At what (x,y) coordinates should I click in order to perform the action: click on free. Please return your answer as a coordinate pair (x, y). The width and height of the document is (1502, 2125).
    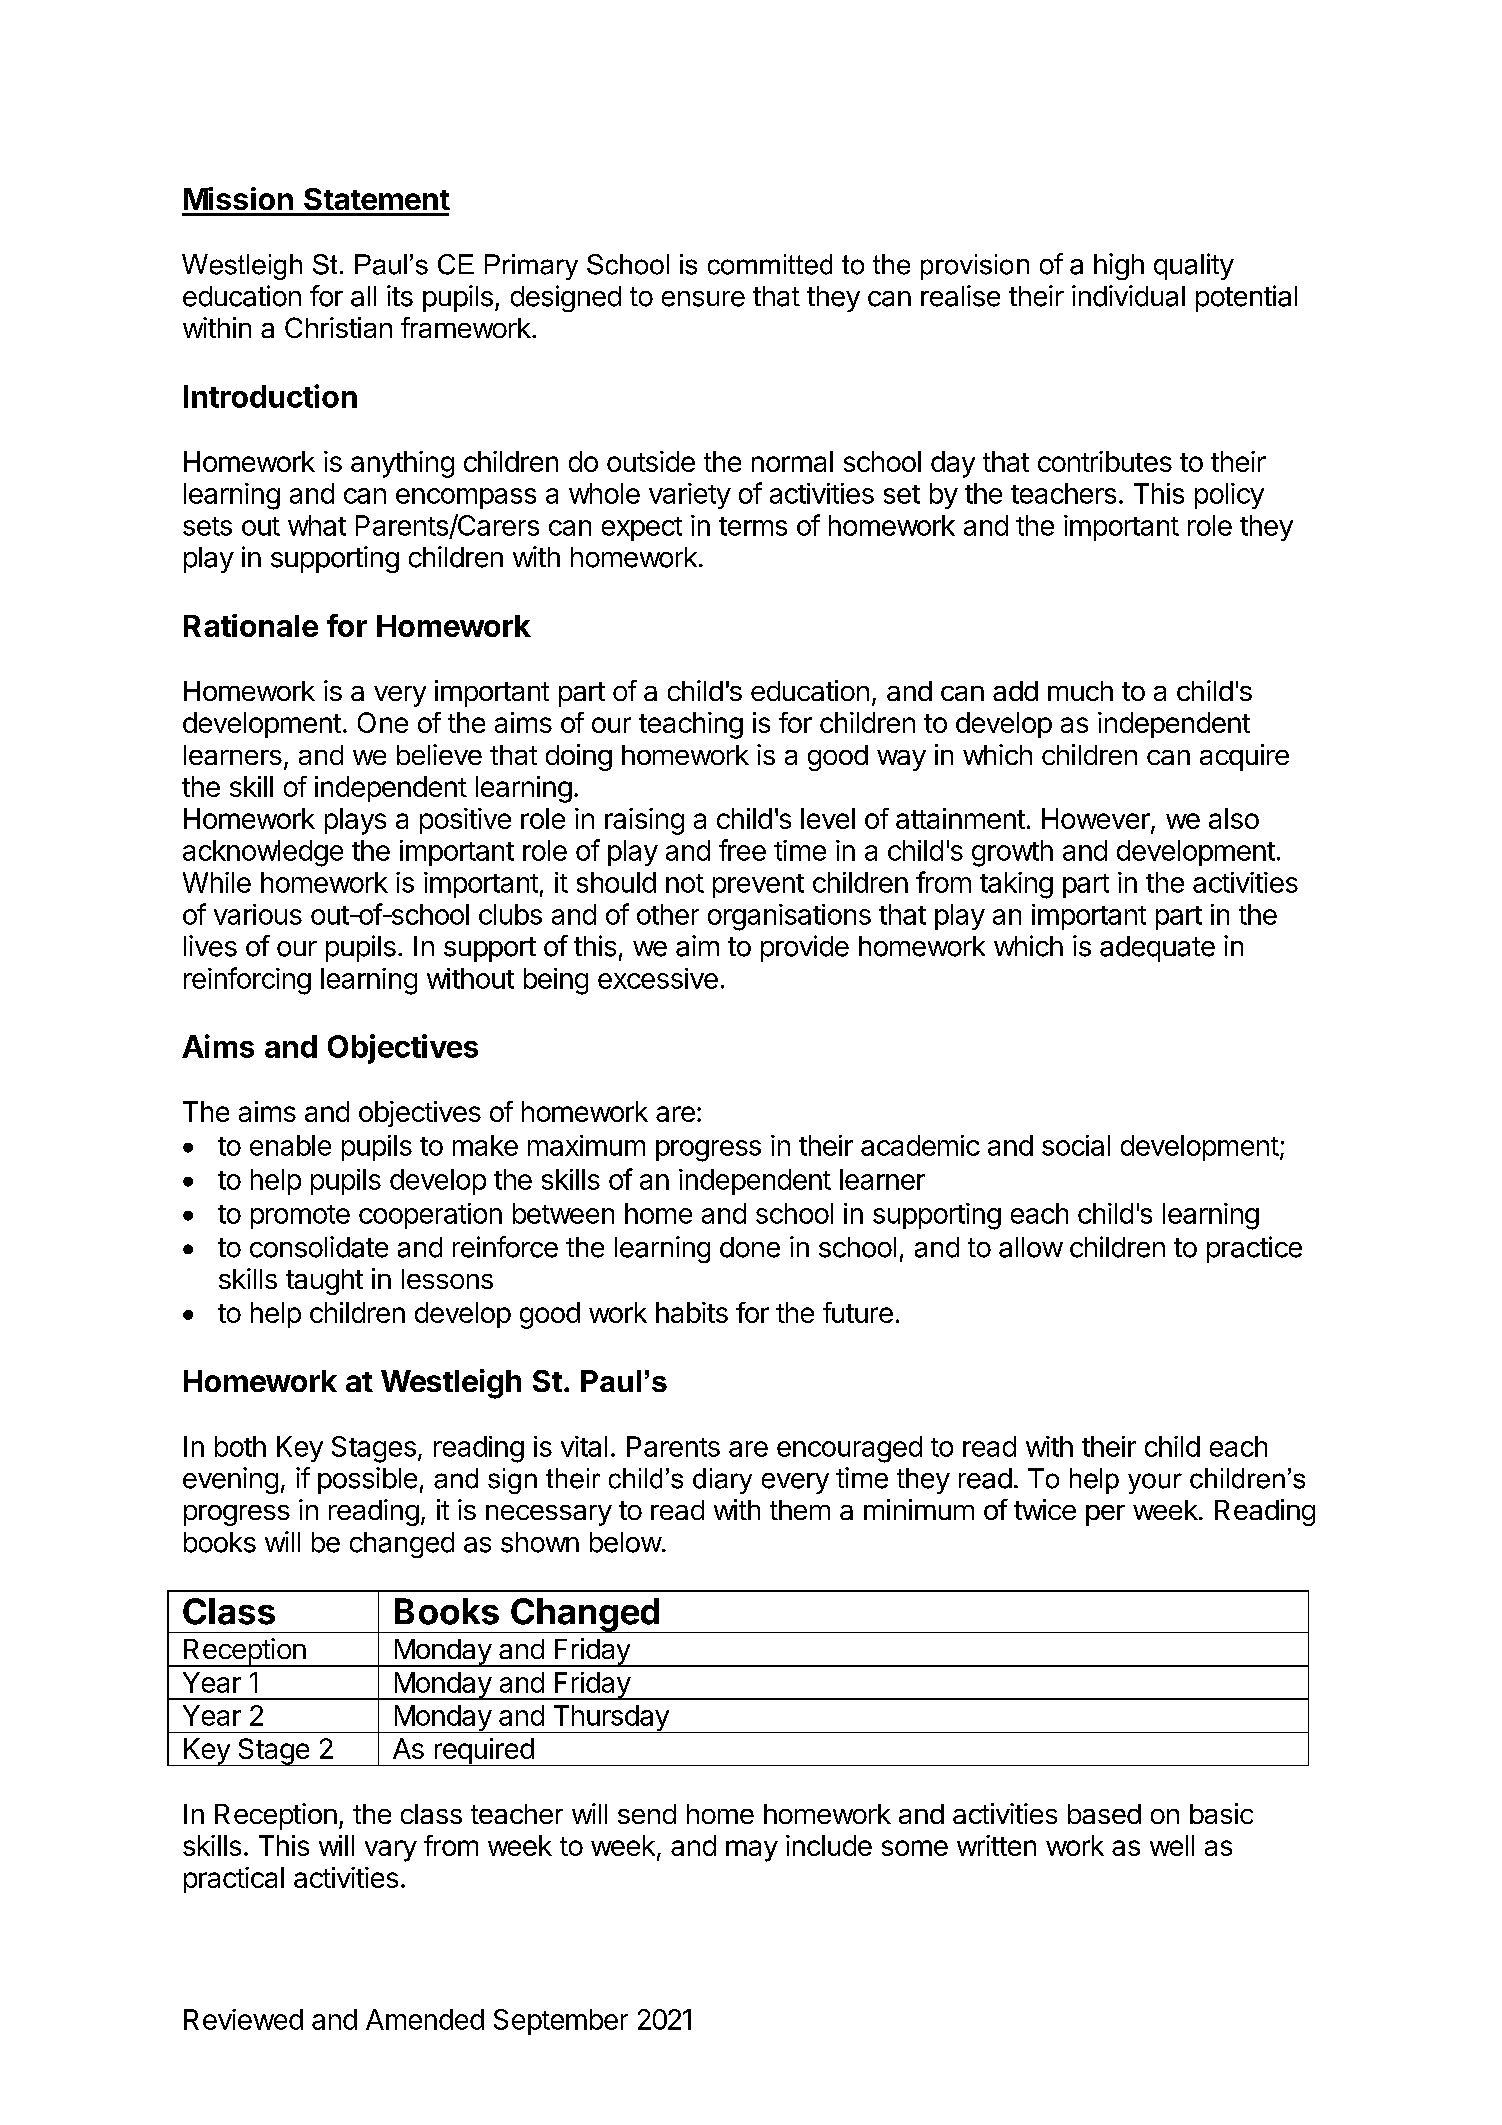
    Looking at the image, I should click on (742, 850).
